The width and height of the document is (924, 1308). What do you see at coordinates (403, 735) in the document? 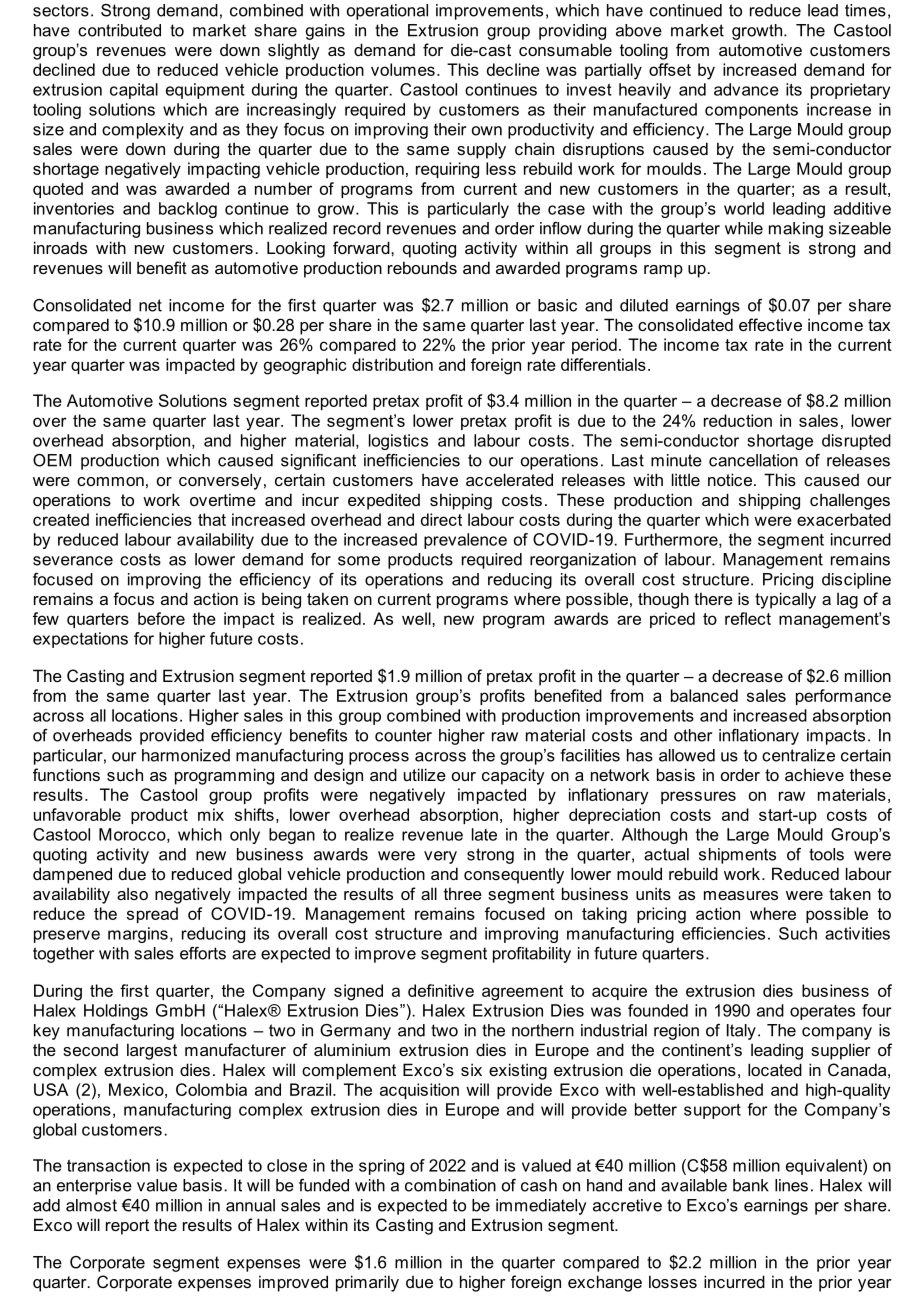
I see `counter` at bounding box center [403, 735].
